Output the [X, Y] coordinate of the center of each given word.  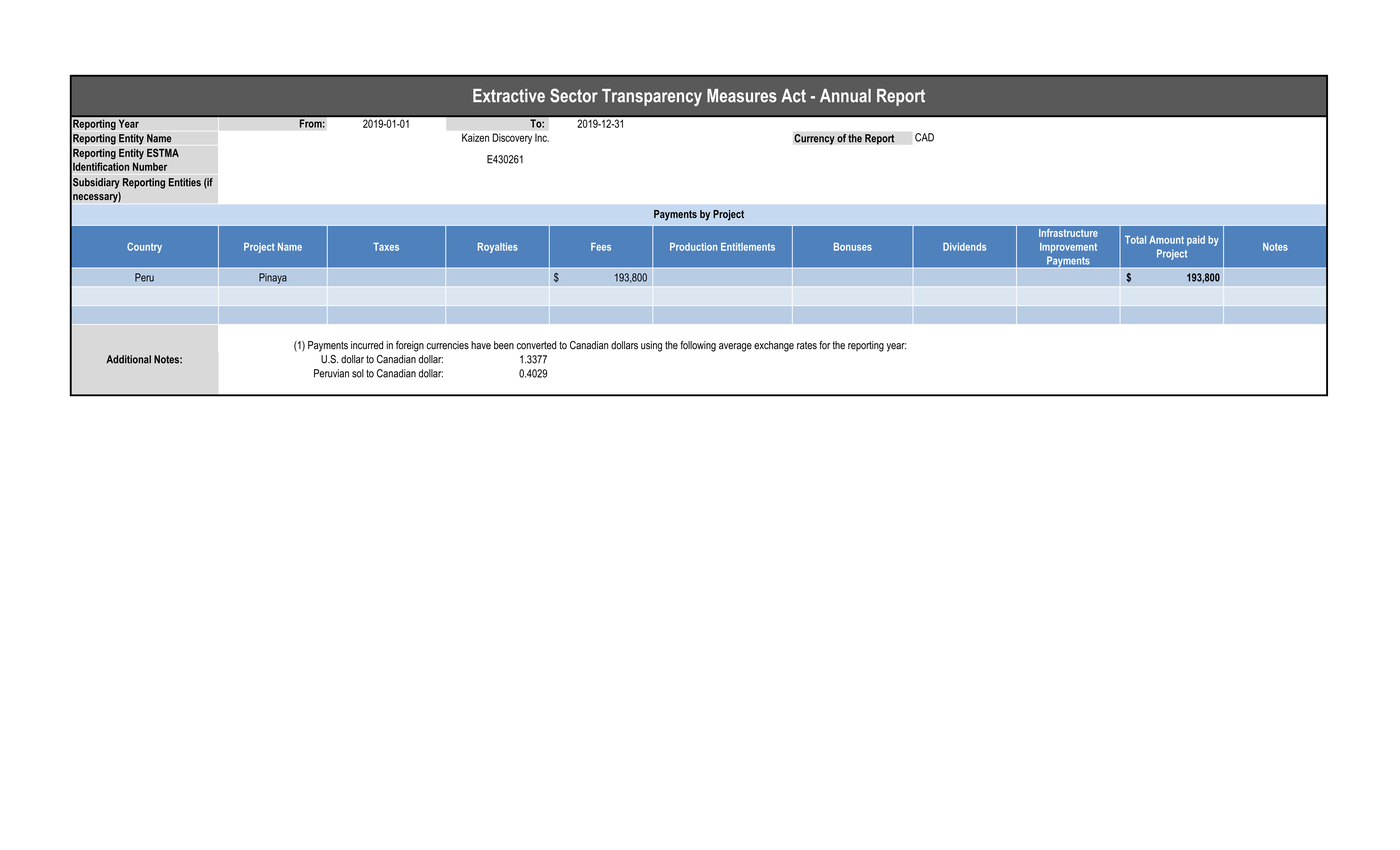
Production [693, 247]
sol [358, 373]
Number [150, 166]
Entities [185, 182]
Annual [845, 96]
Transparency [652, 97]
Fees [601, 247]
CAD [924, 137]
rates [807, 345]
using [651, 346]
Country [144, 247]
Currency [814, 139]
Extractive [509, 96]
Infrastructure [1069, 233]
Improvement [1068, 248]
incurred [367, 345]
